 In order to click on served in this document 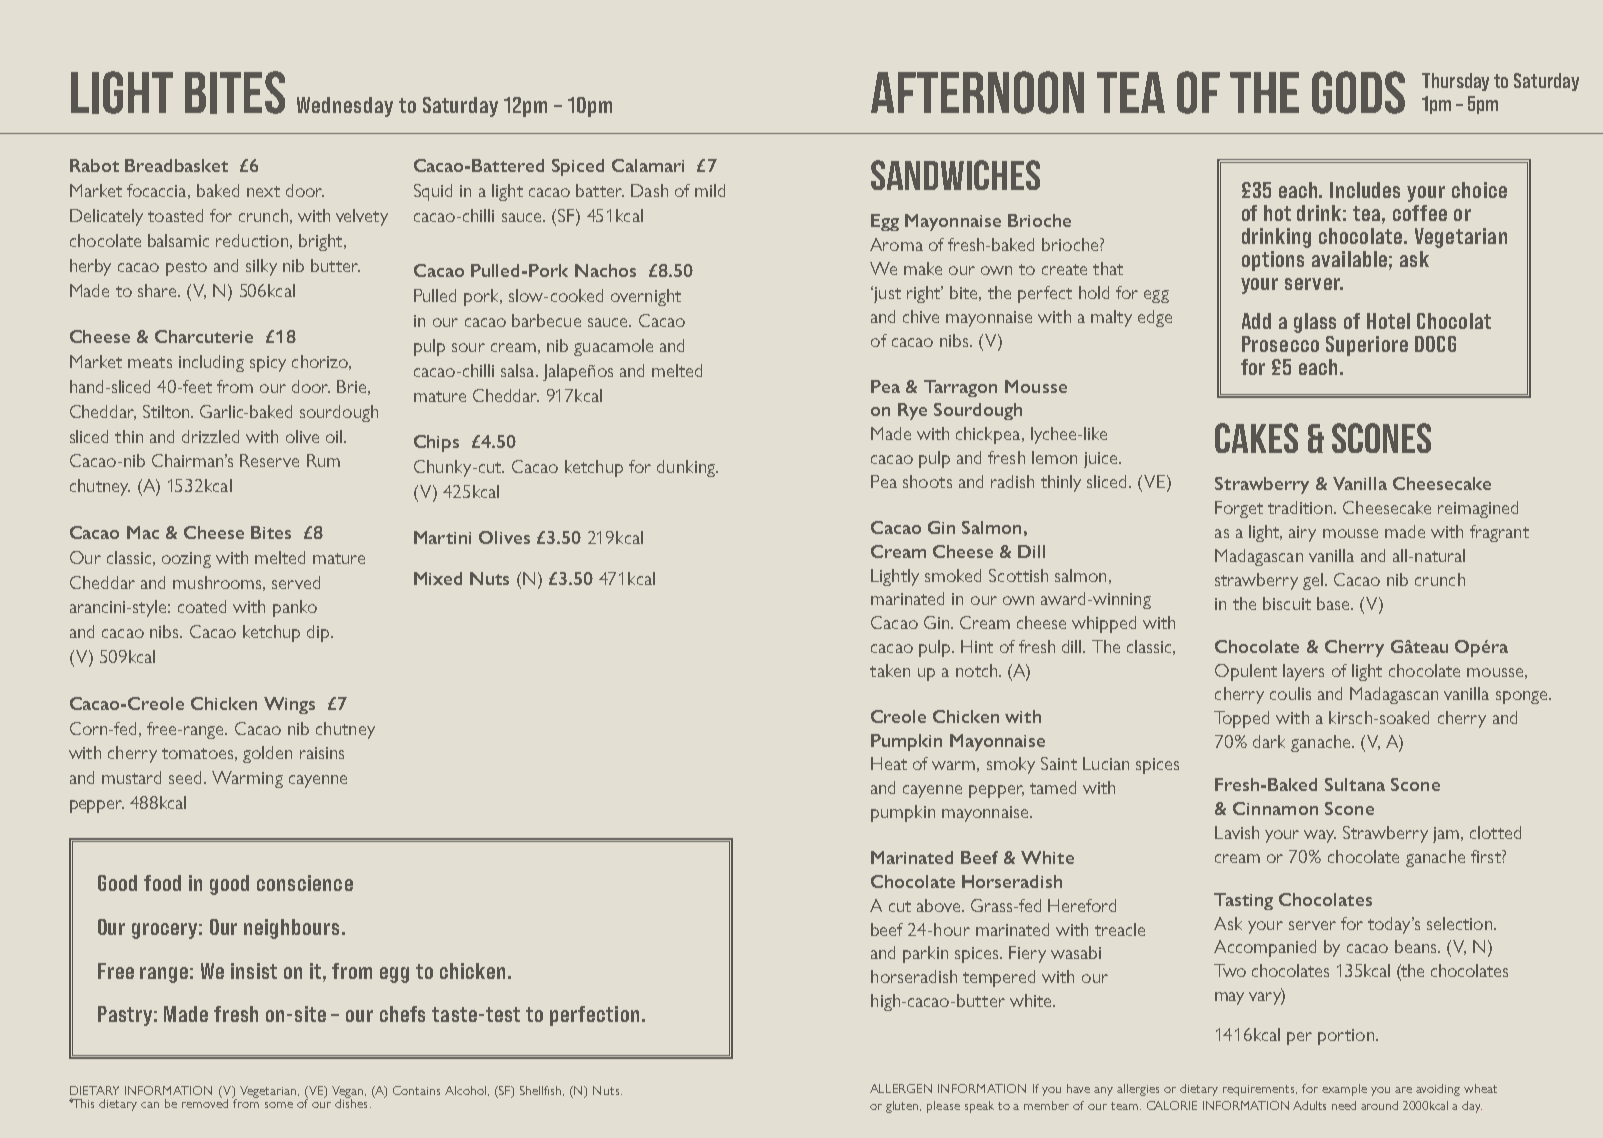, I will do `click(296, 582)`.
